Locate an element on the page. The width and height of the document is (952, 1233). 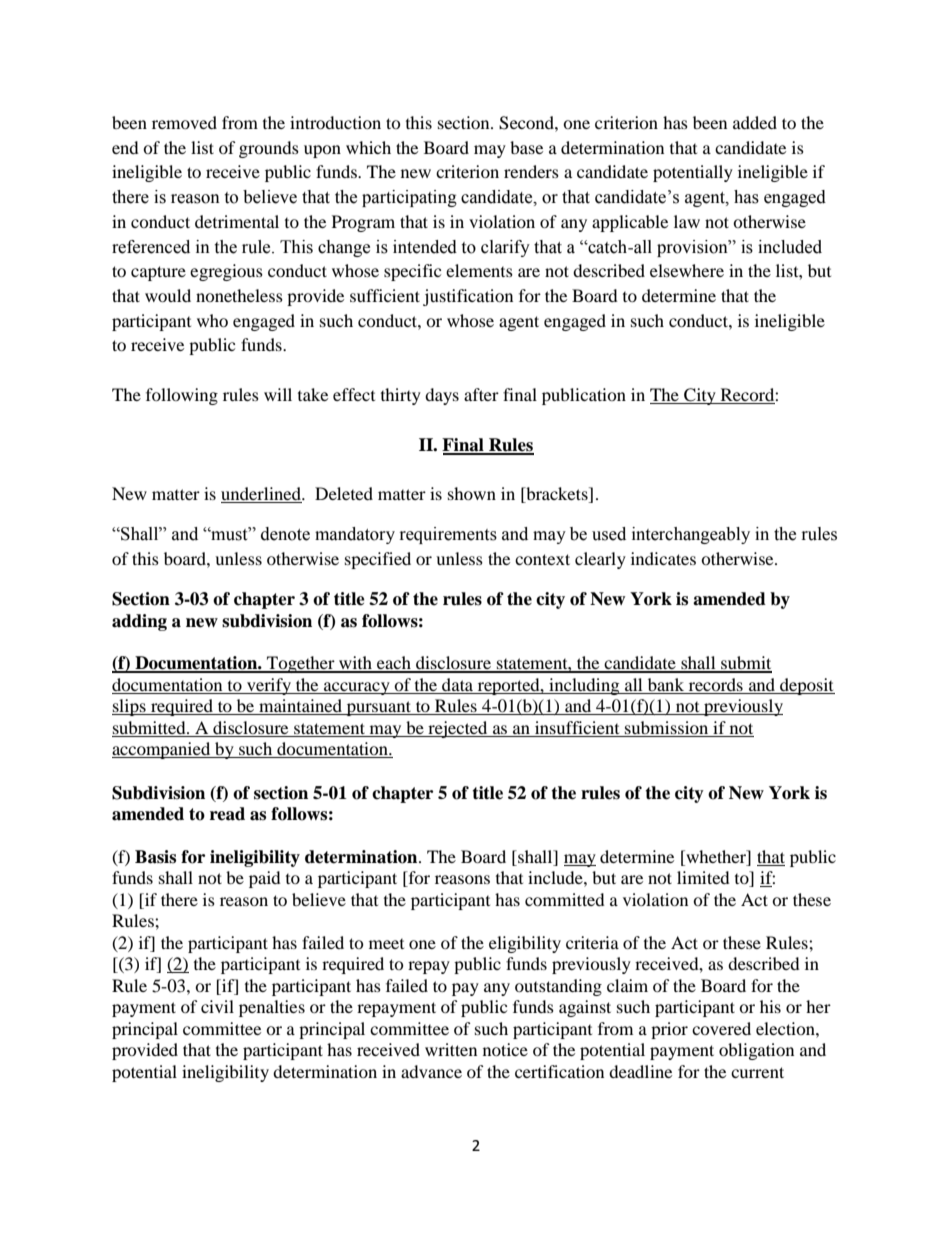
rejected is located at coordinates (458, 729).
